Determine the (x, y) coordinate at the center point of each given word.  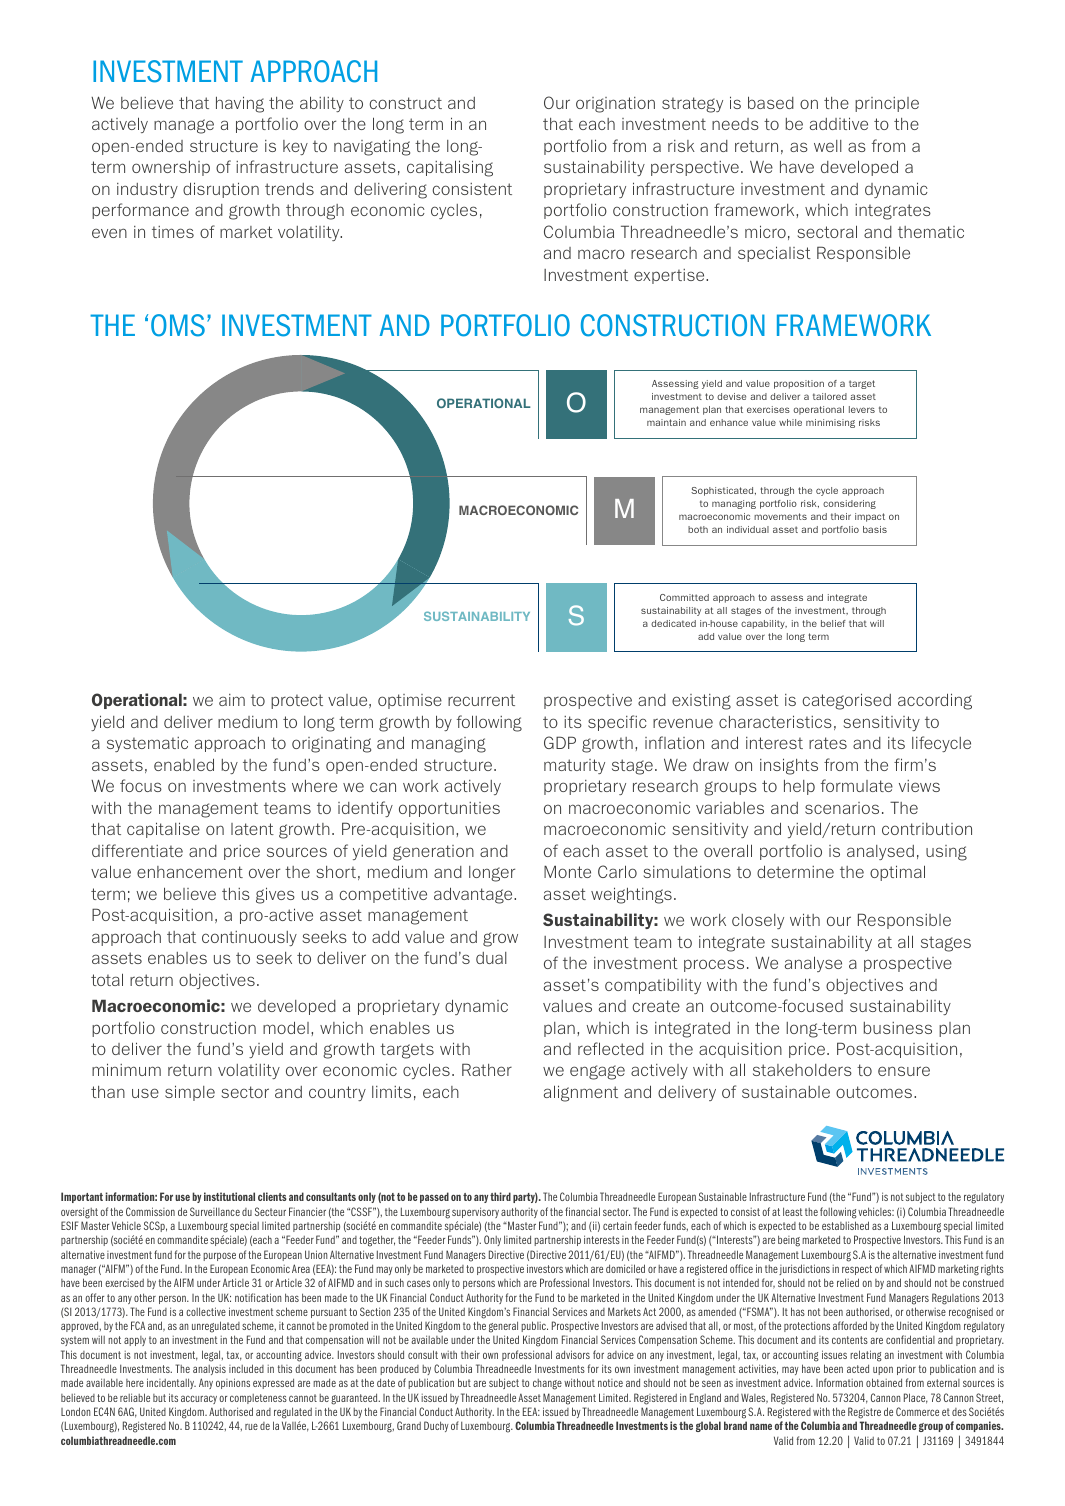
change (547, 1384)
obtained (884, 1382)
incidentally (171, 1383)
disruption (221, 190)
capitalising (450, 168)
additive (839, 123)
